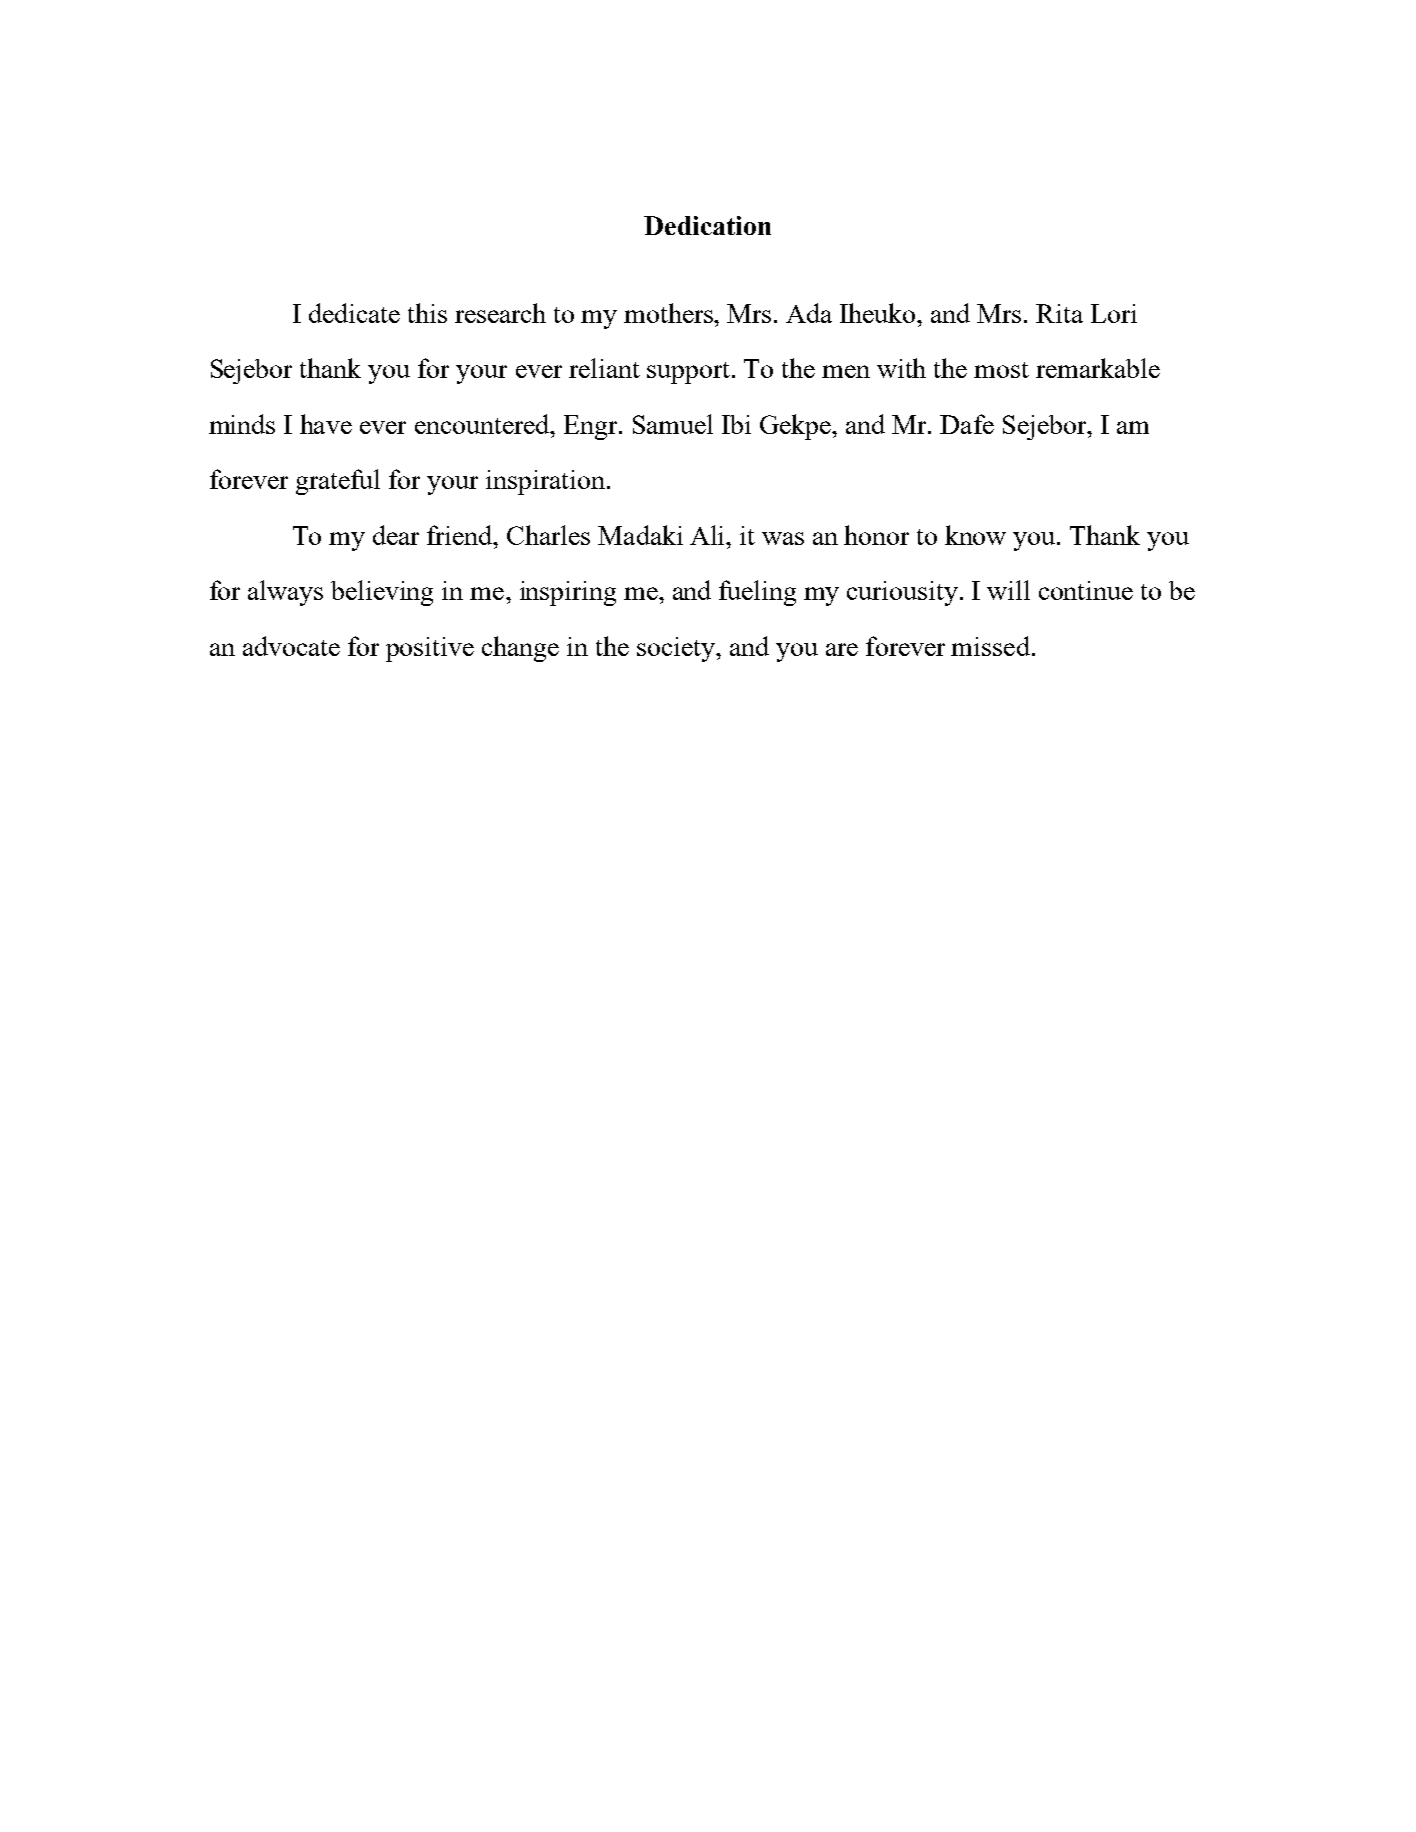 Image resolution: width=1416 pixels, height=1832 pixels. What do you see at coordinates (396, 535) in the screenshot?
I see `dear` at bounding box center [396, 535].
